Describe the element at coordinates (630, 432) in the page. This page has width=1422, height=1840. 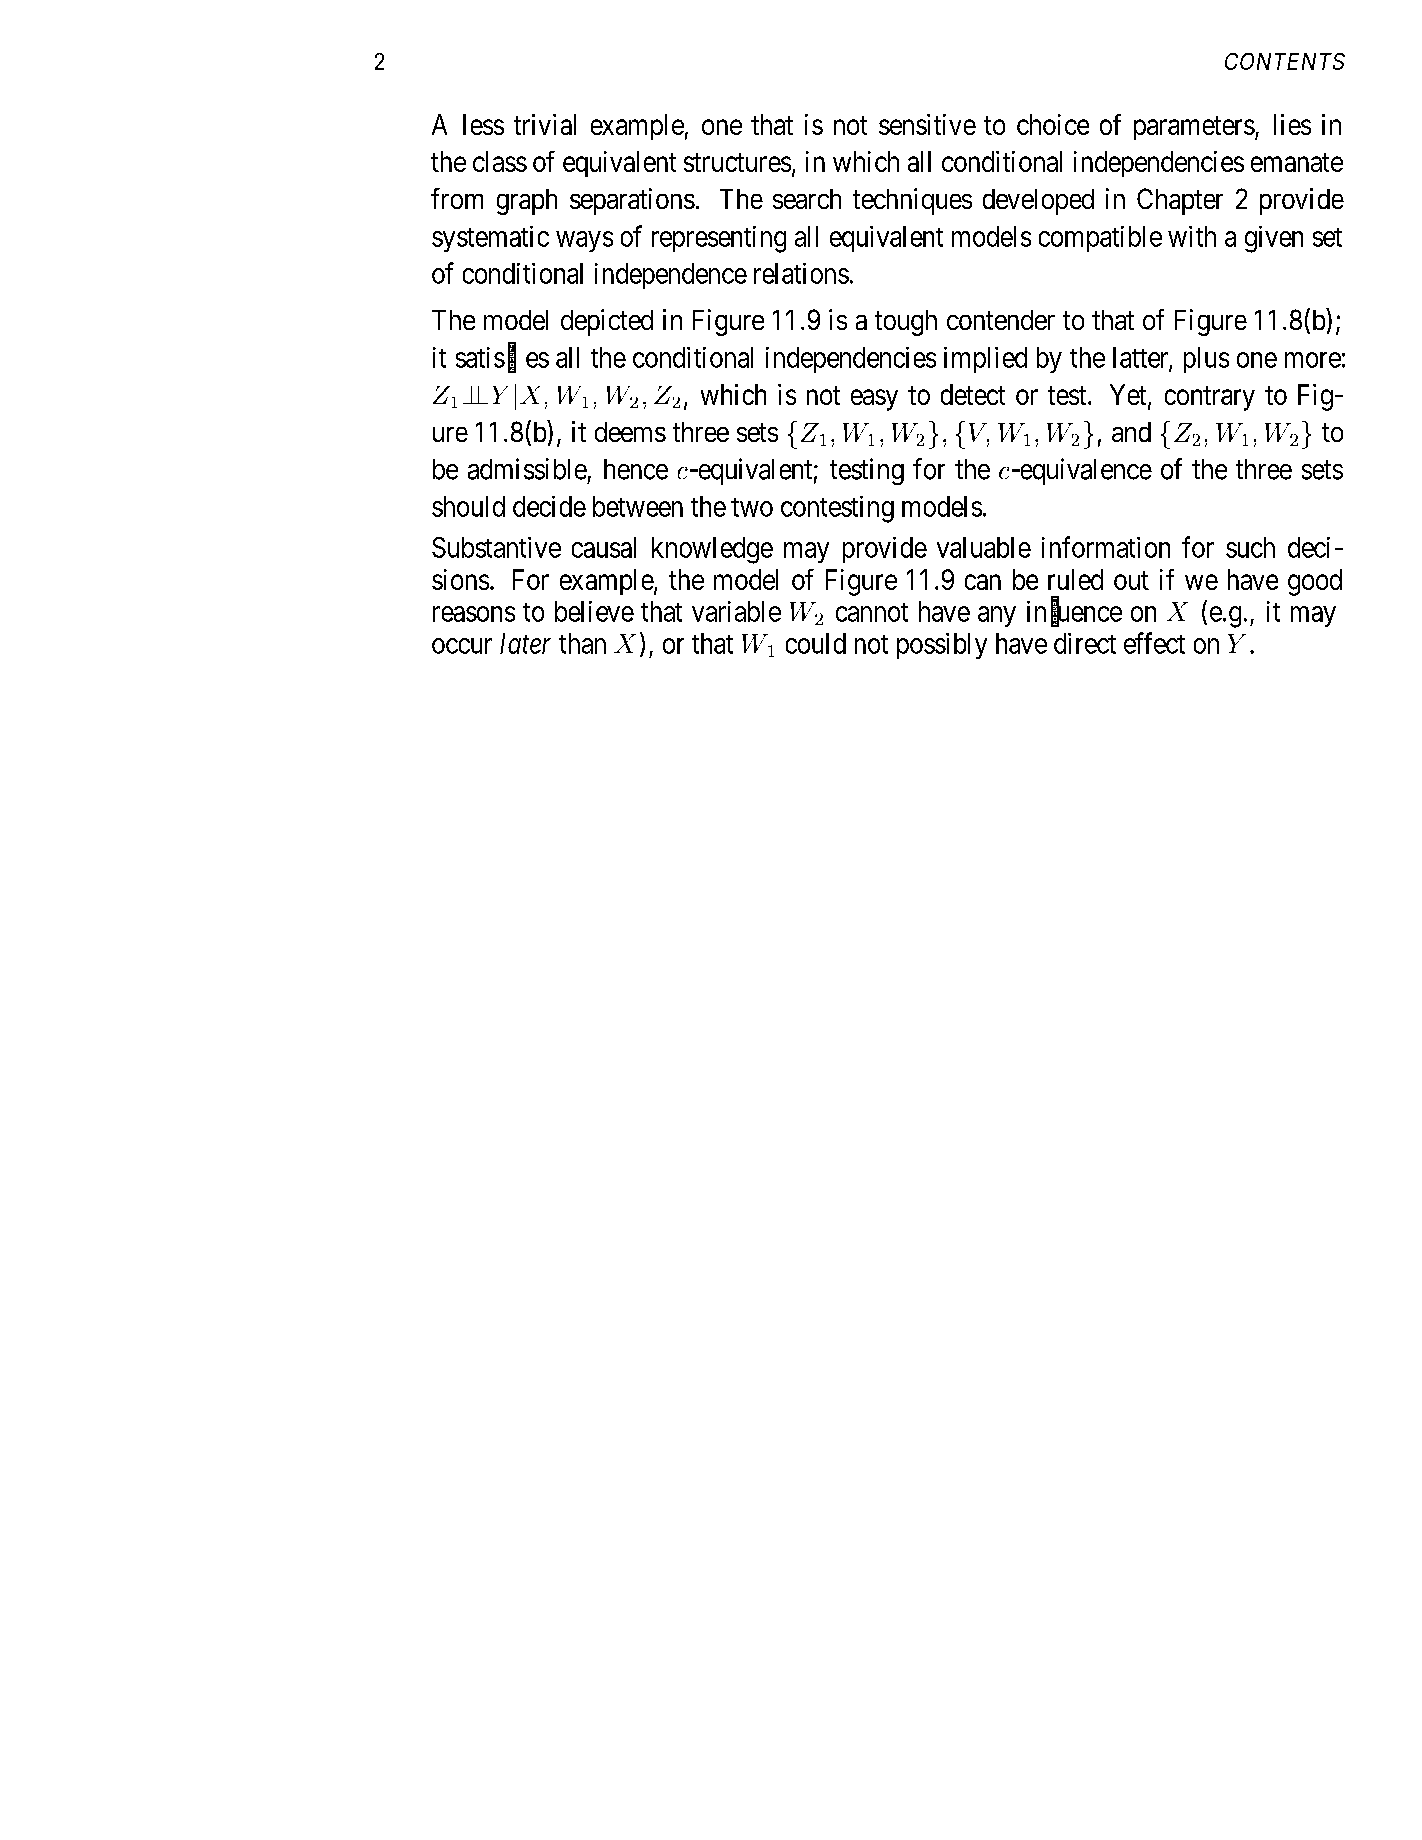
I see `deems` at that location.
